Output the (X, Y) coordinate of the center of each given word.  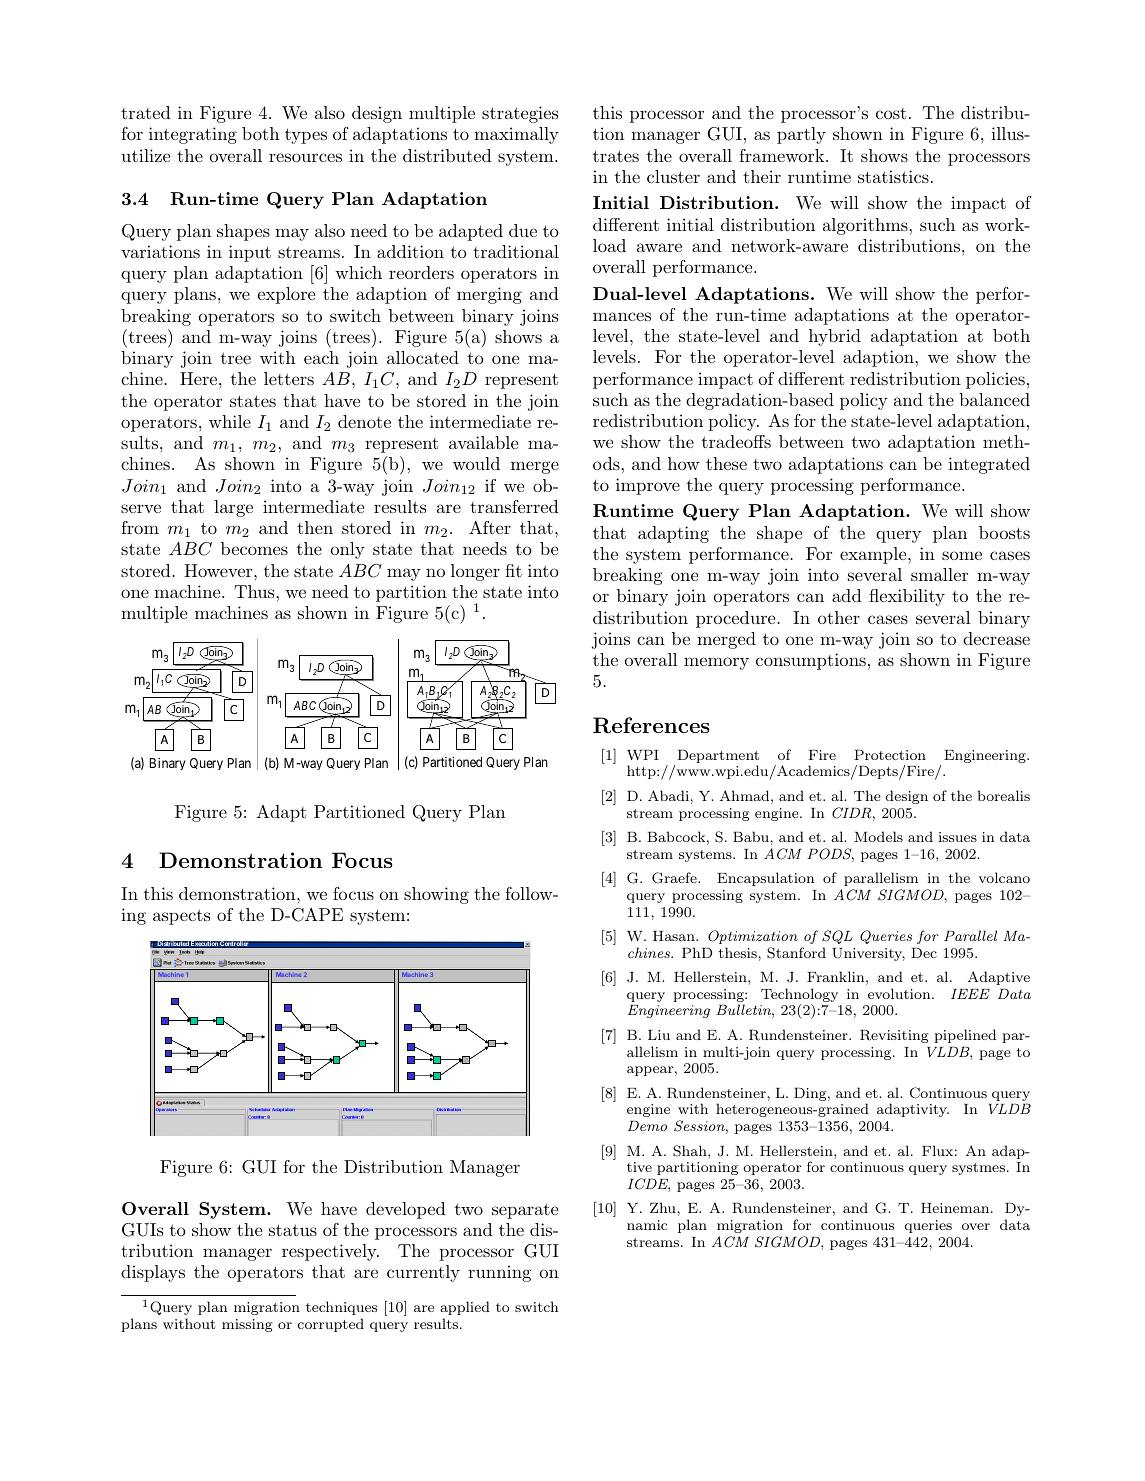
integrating (193, 135)
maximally (516, 135)
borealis (1004, 795)
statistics (893, 176)
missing (247, 1325)
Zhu (664, 1207)
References (651, 725)
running (499, 1273)
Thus (255, 591)
